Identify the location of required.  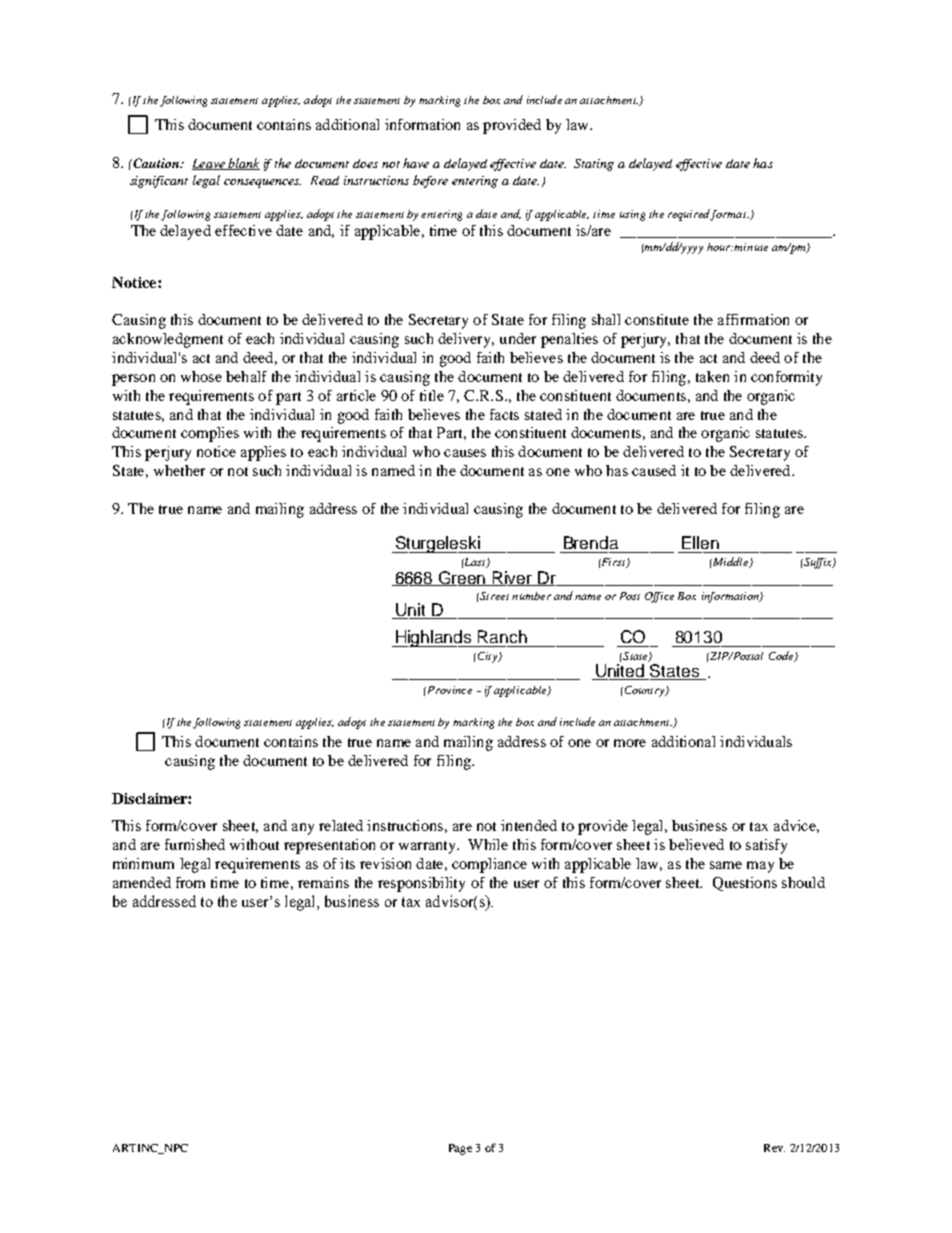
(689, 215).
